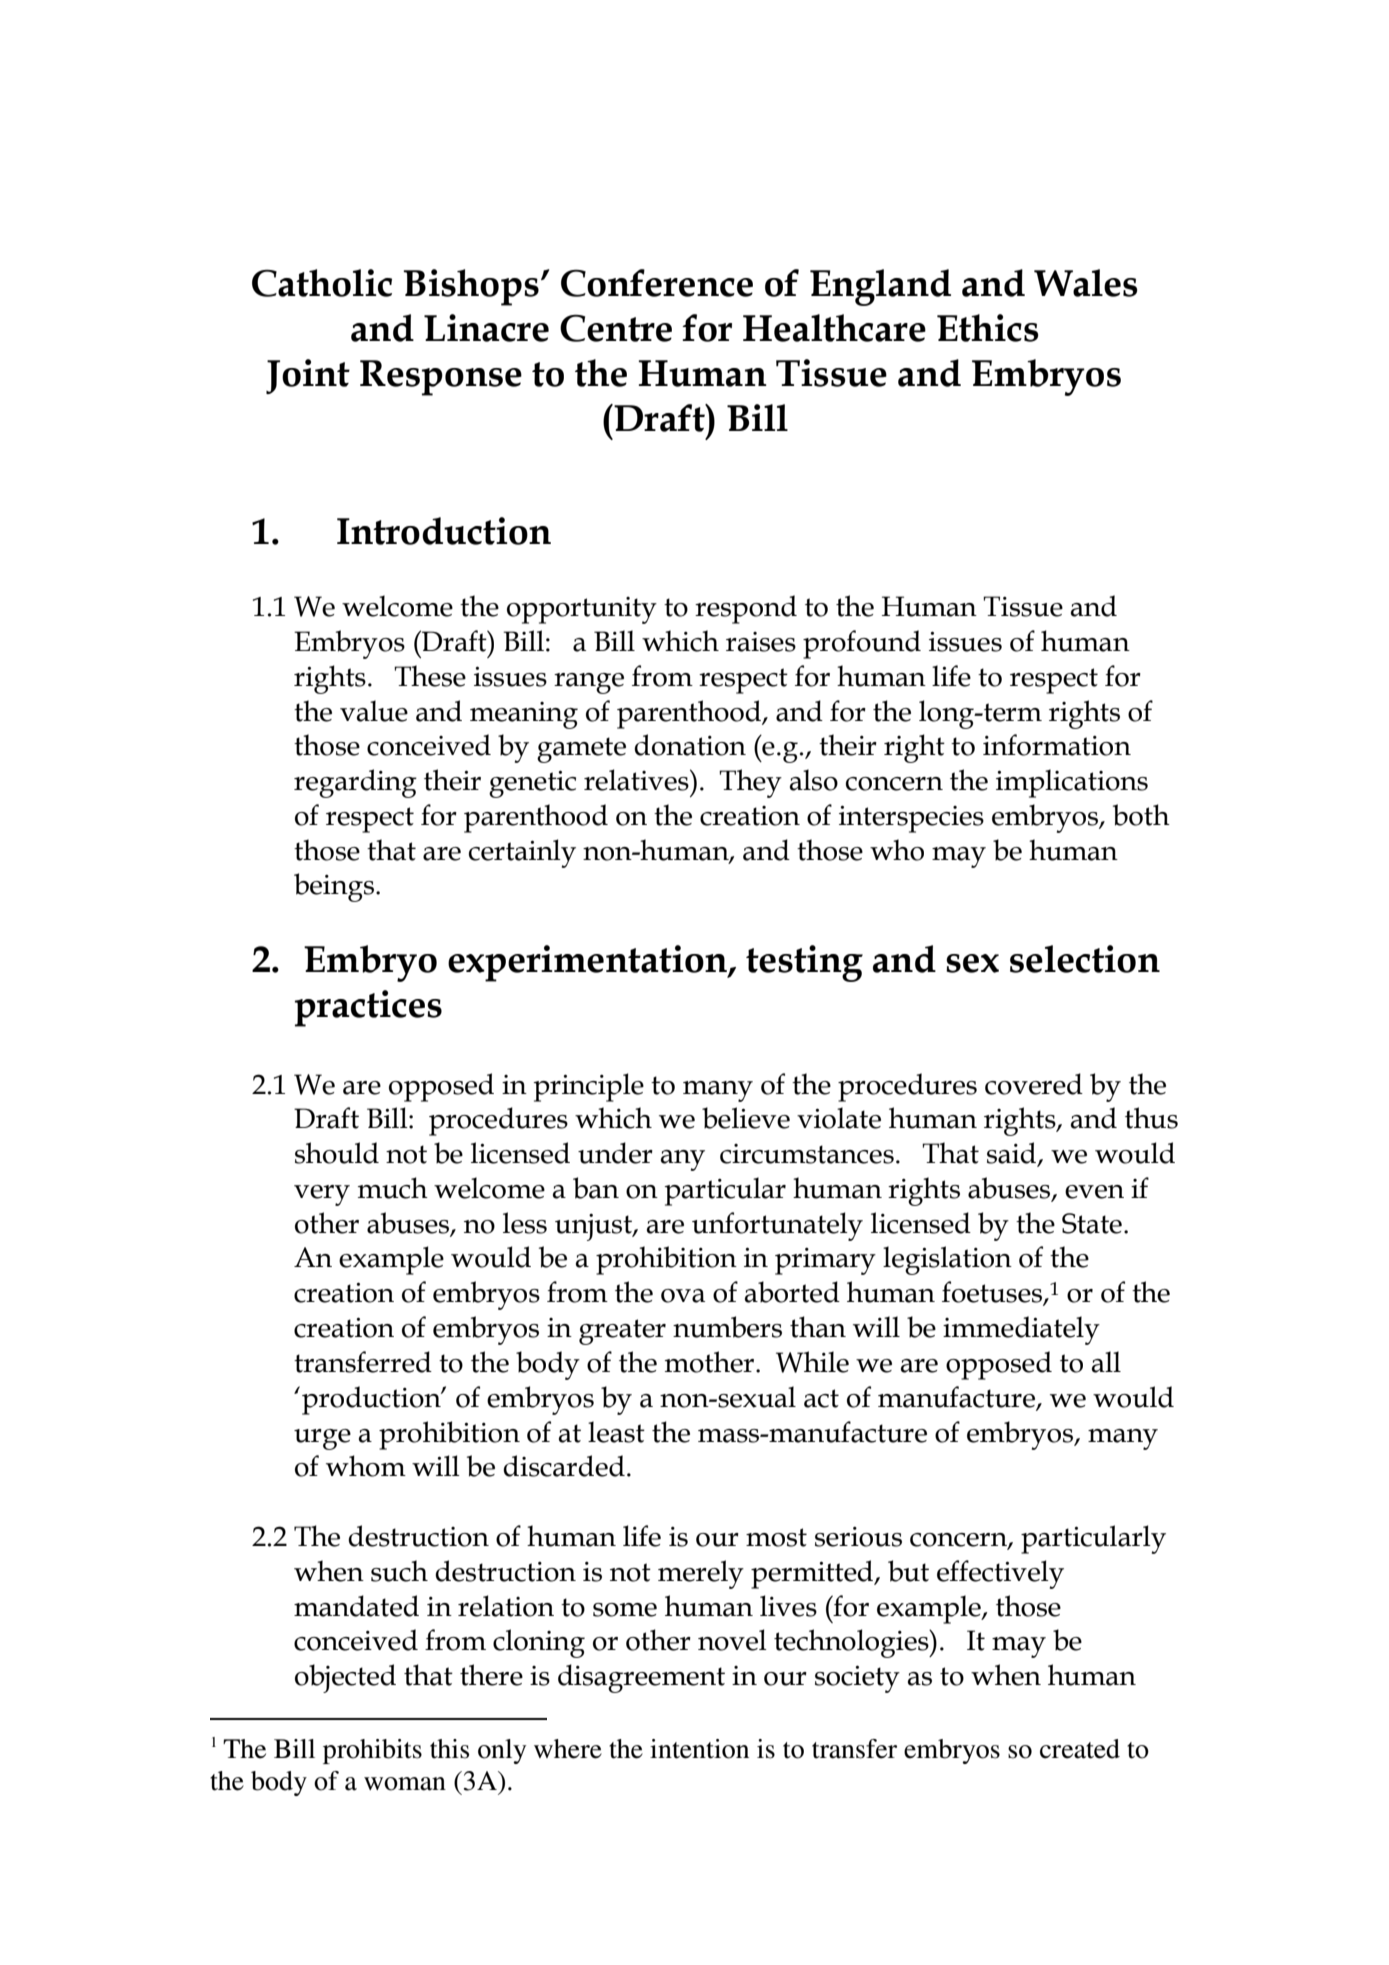 This document has width=1389, height=1965. Describe the element at coordinates (1086, 283) in the document. I see `Wales` at that location.
